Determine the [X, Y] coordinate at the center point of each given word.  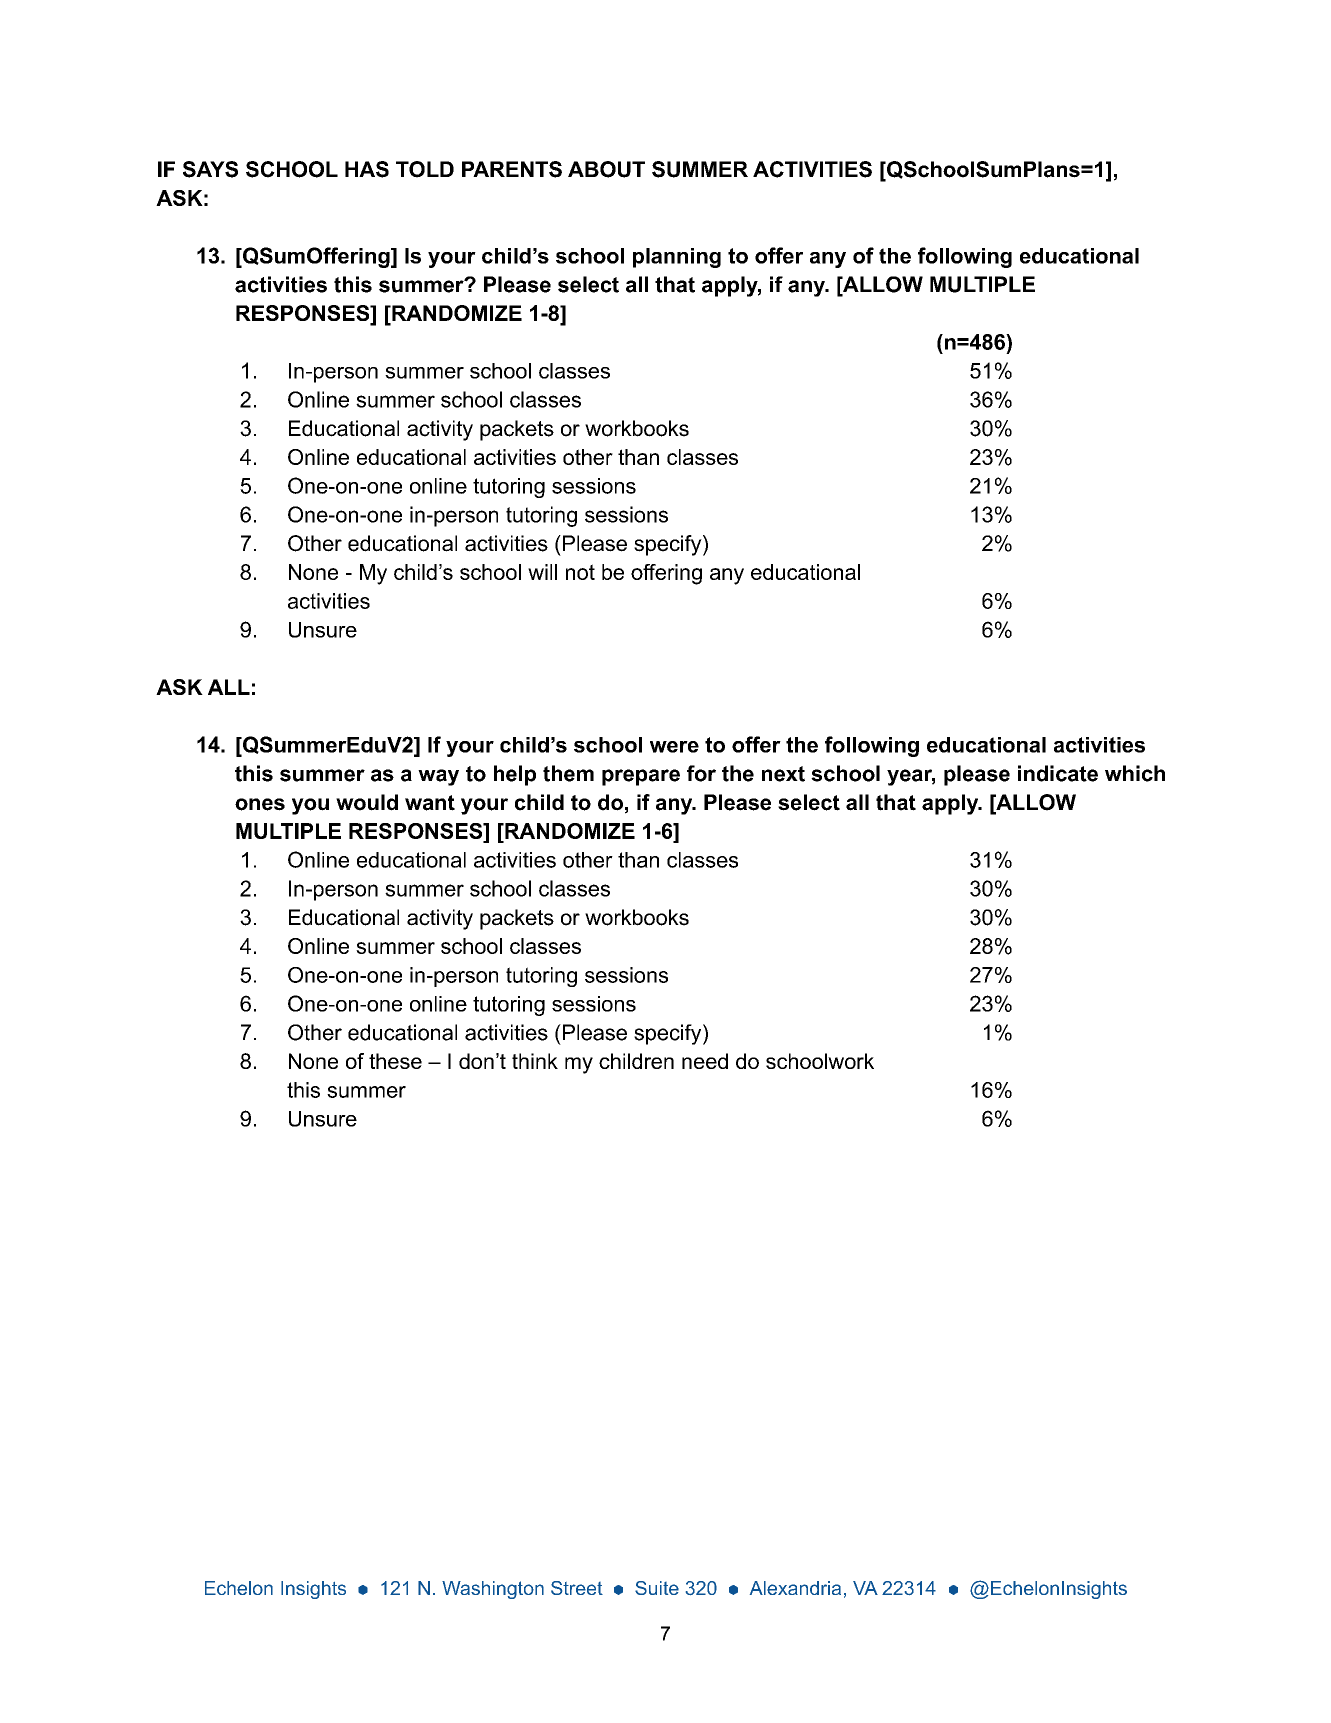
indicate [1058, 773]
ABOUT [606, 169]
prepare [641, 777]
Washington [493, 1590]
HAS [367, 169]
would [367, 802]
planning [677, 258]
